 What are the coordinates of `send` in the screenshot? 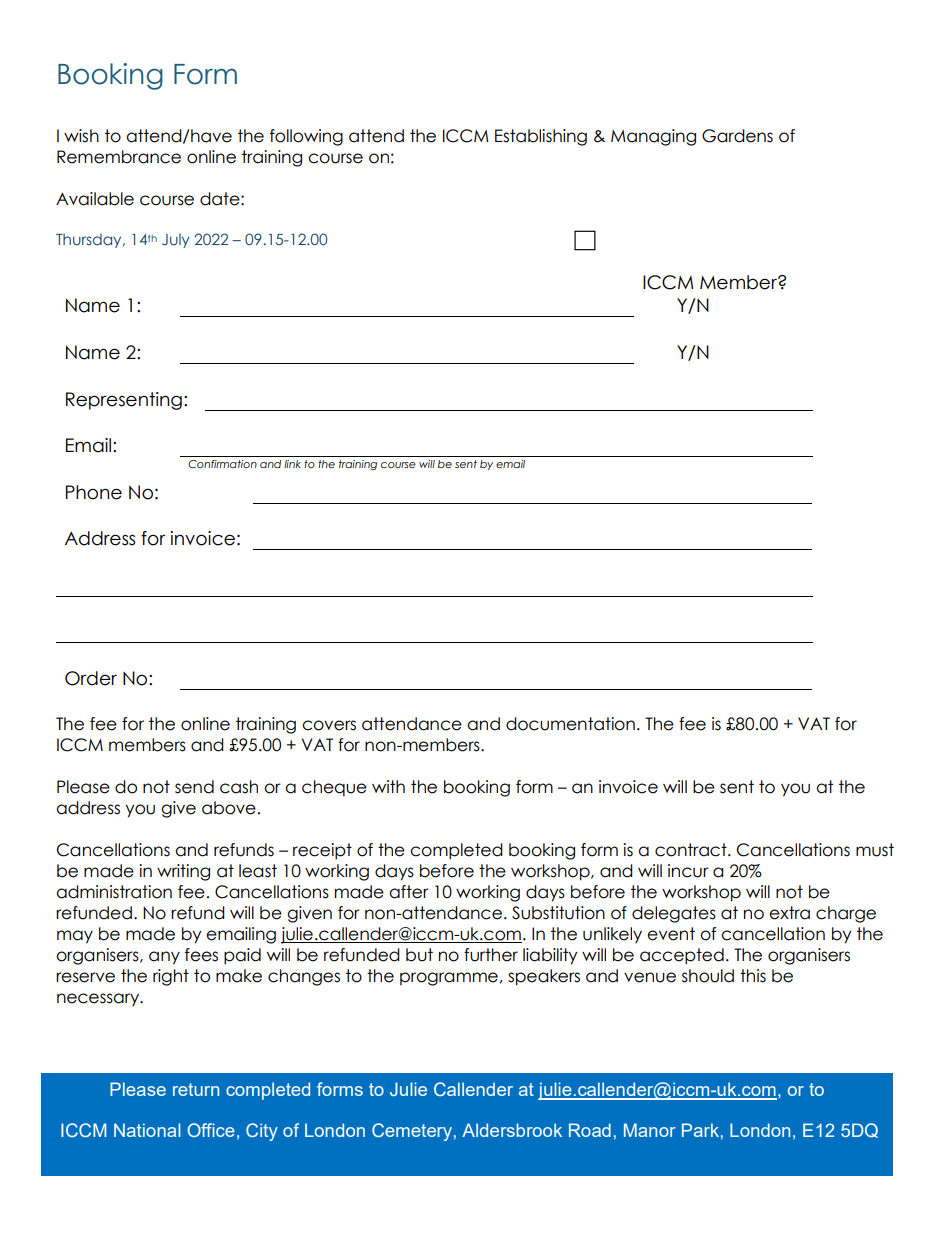 It's located at (194, 787).
